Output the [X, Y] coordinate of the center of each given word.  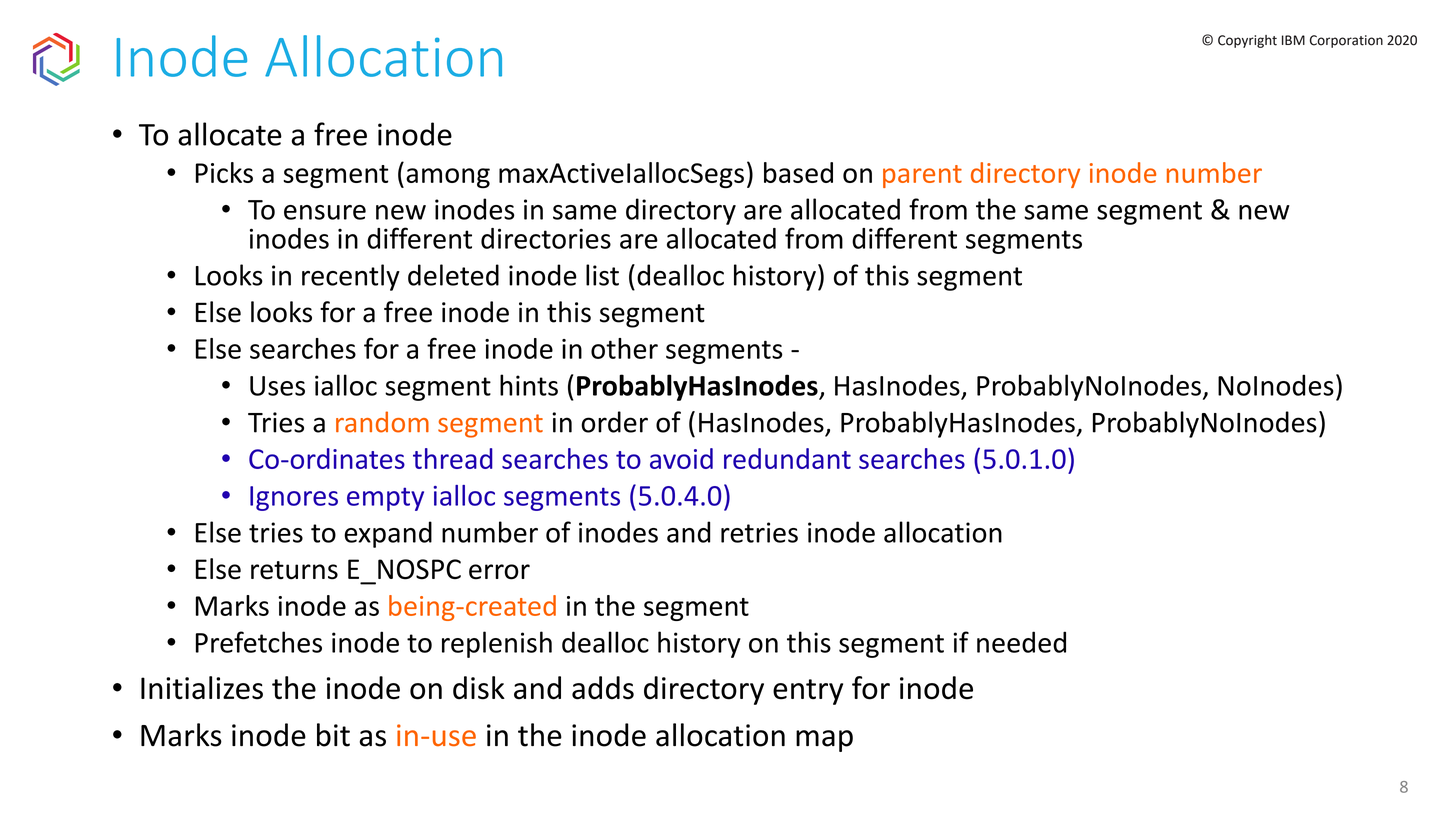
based [798, 172]
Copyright [1247, 41]
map [824, 741]
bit [333, 735]
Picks [224, 172]
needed [1021, 642]
